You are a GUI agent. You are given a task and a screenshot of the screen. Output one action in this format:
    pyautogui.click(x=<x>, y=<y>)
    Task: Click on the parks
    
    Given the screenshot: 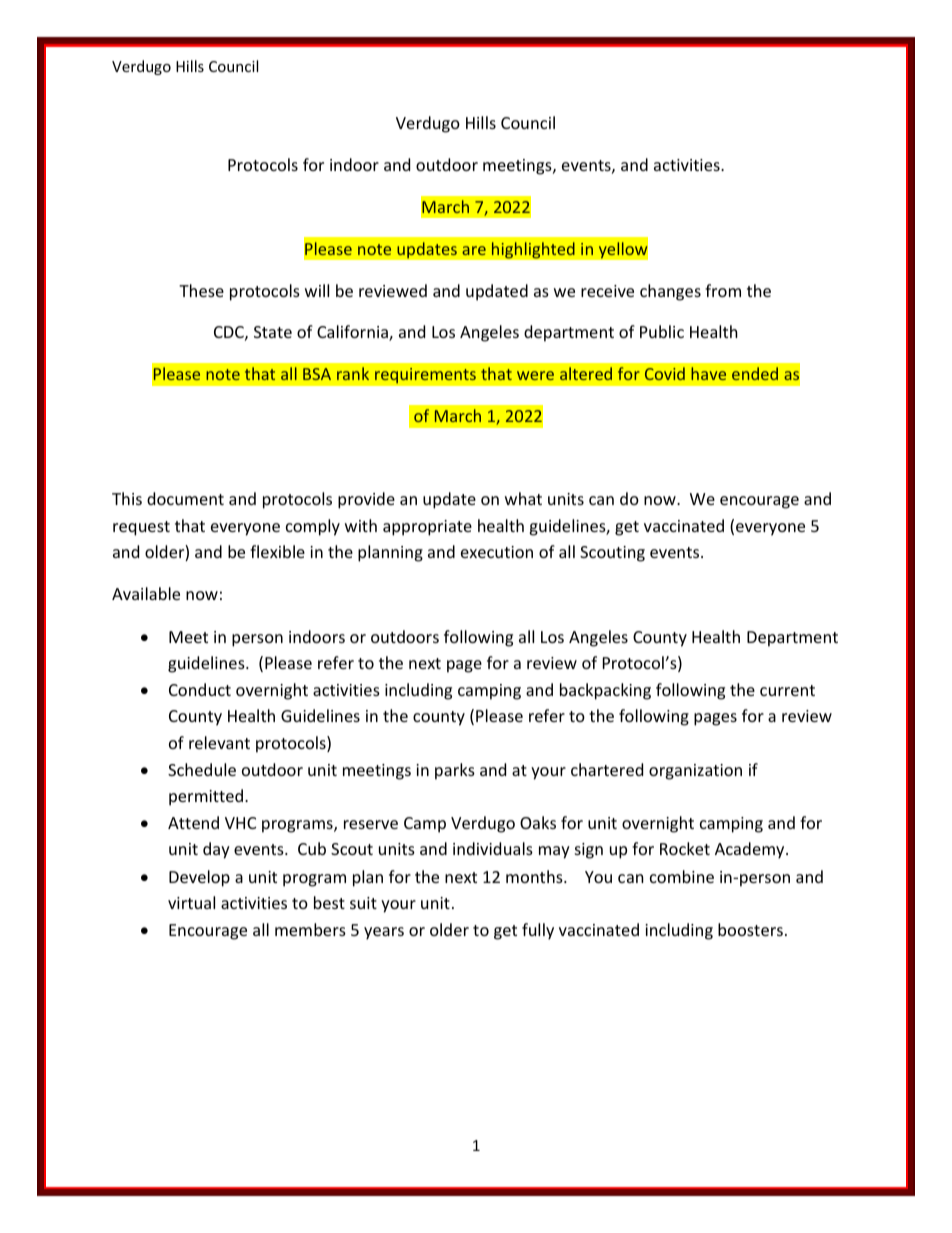 What is the action you would take?
    pyautogui.click(x=455, y=771)
